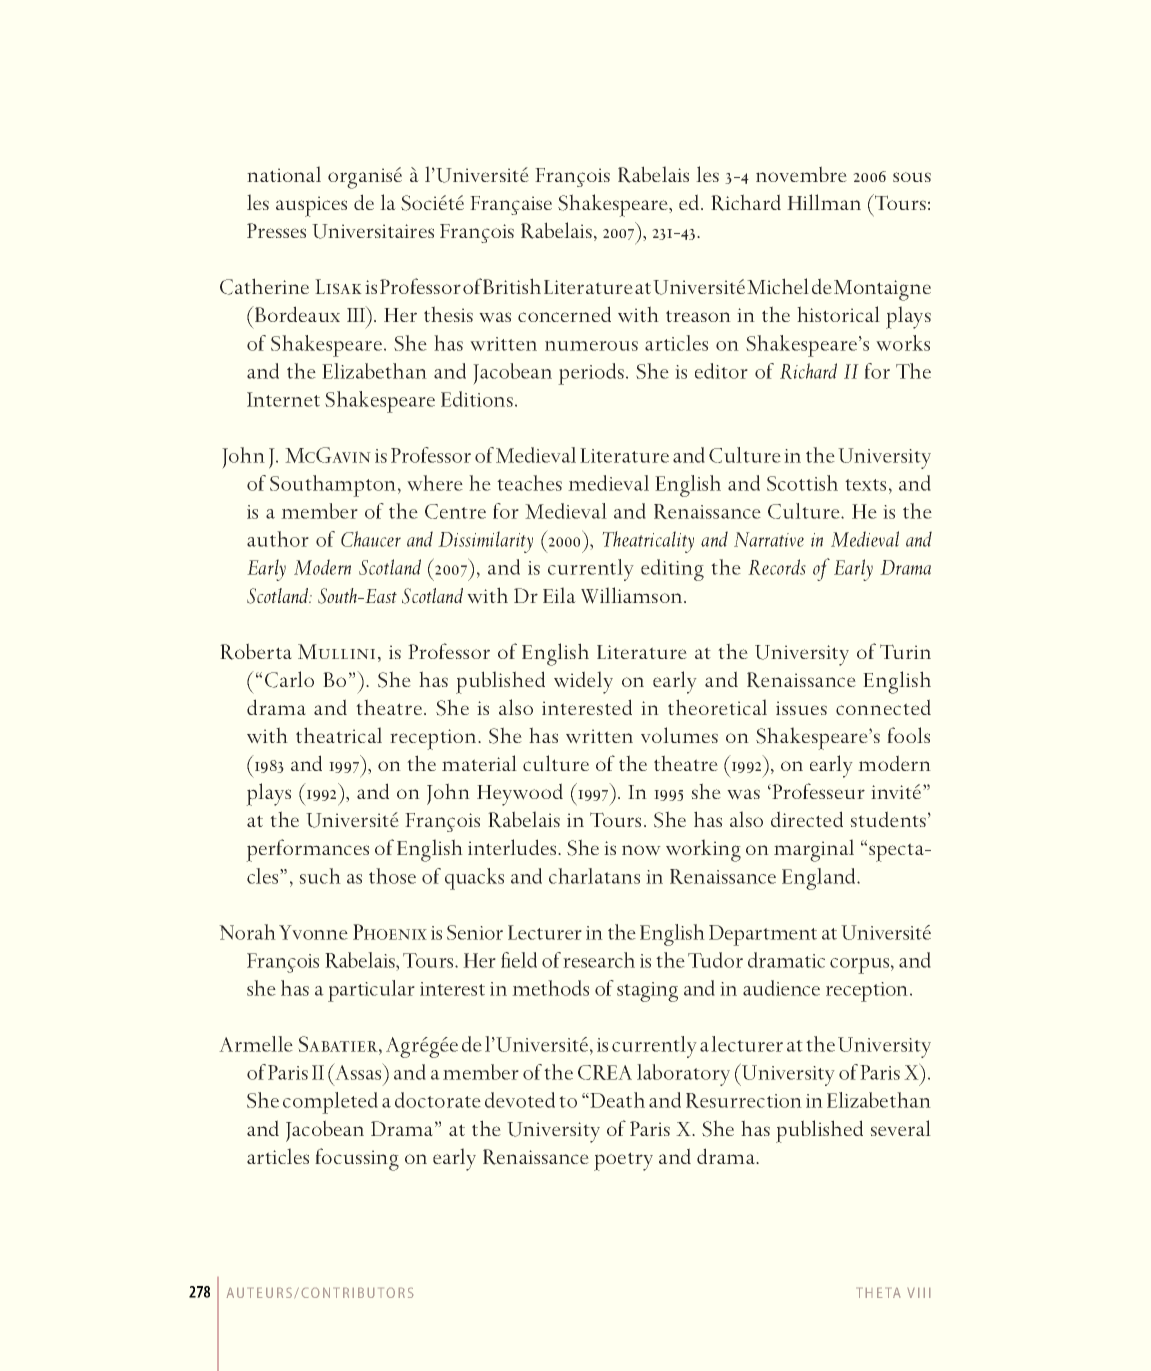  I want to click on charlatans, so click(594, 876).
